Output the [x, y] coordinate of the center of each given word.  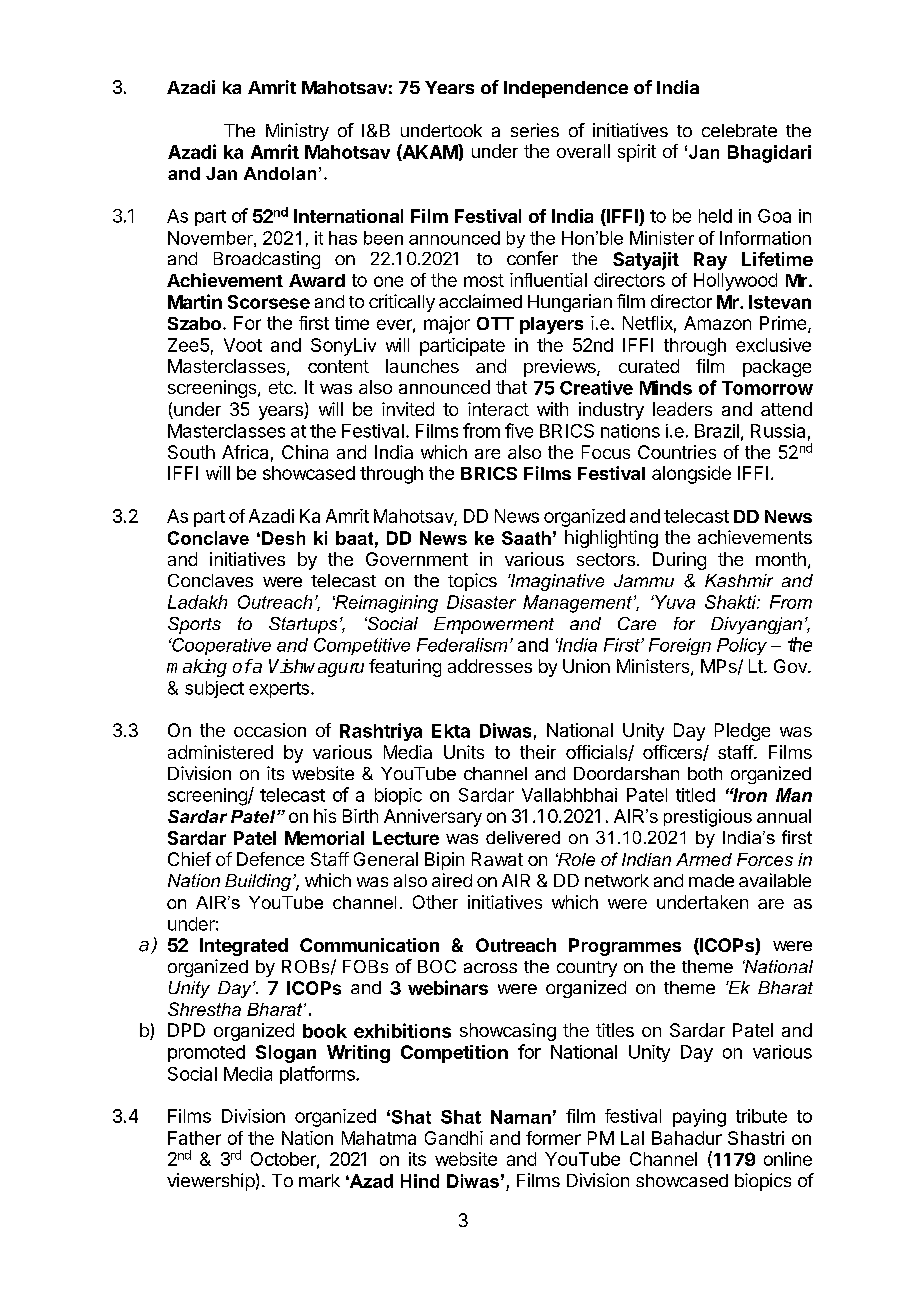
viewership [211, 1182]
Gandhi [454, 1138]
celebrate [739, 130]
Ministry [297, 132]
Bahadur [687, 1138]
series [535, 130]
